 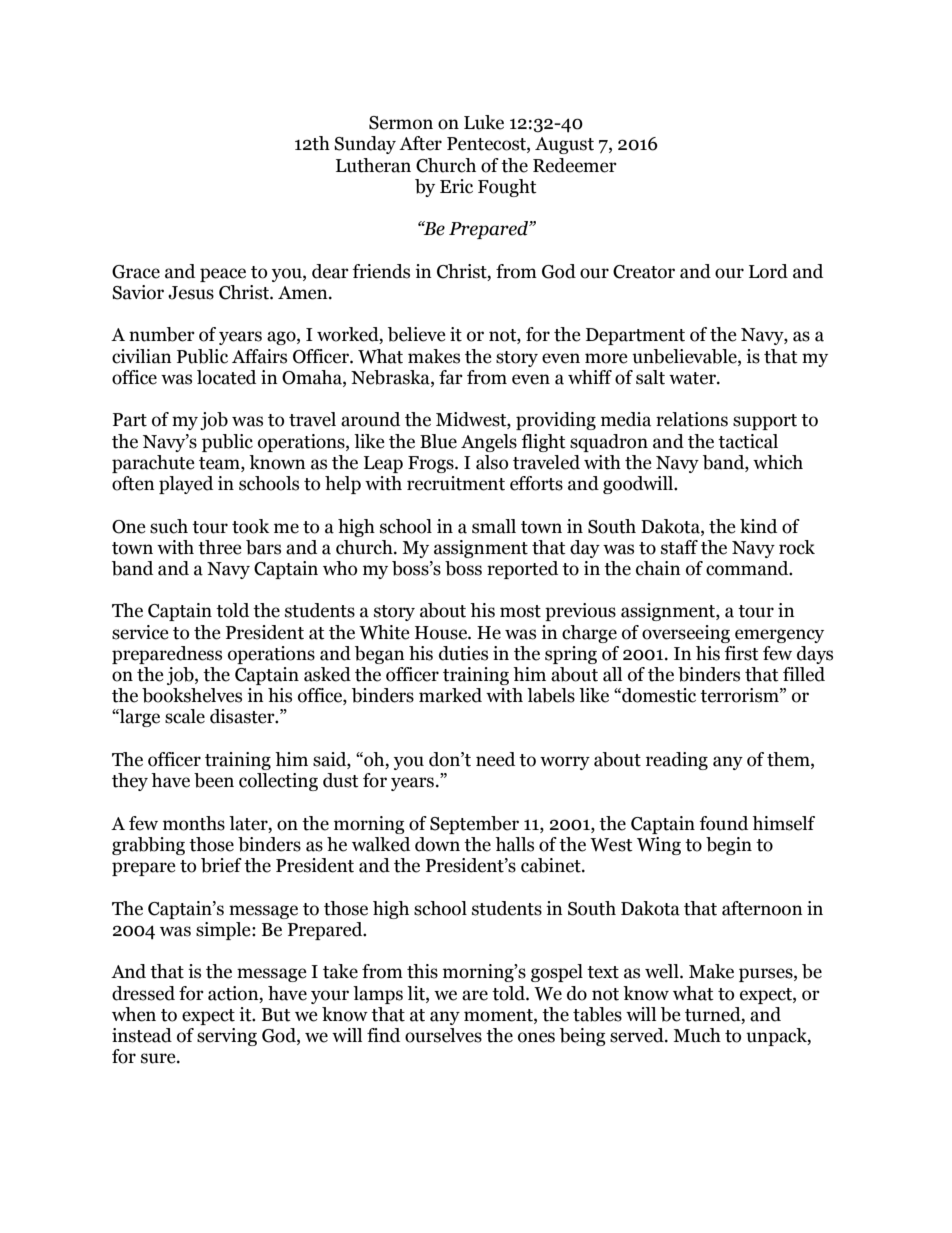 I want to click on serving, so click(x=227, y=1037).
